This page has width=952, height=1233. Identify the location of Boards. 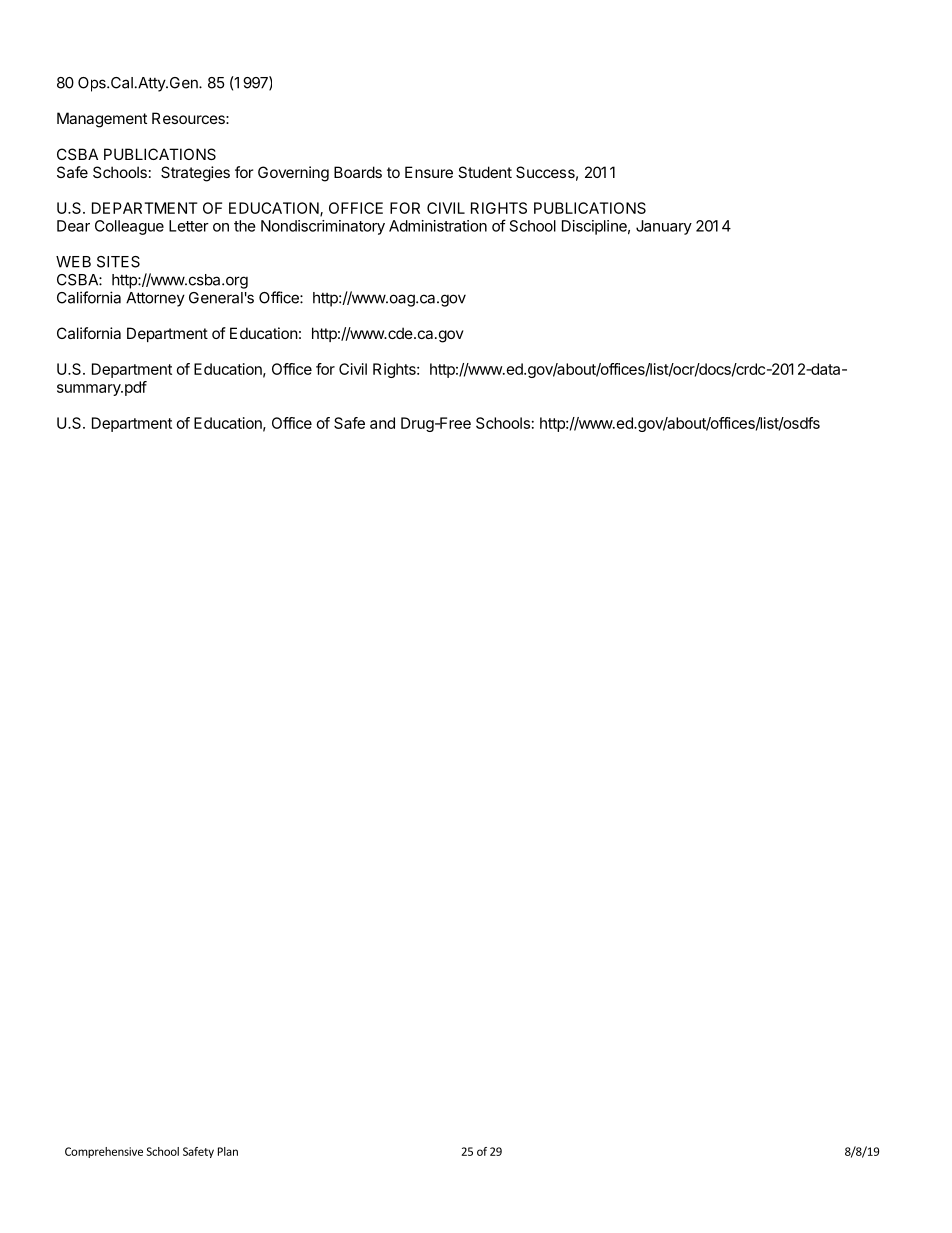
(358, 172).
